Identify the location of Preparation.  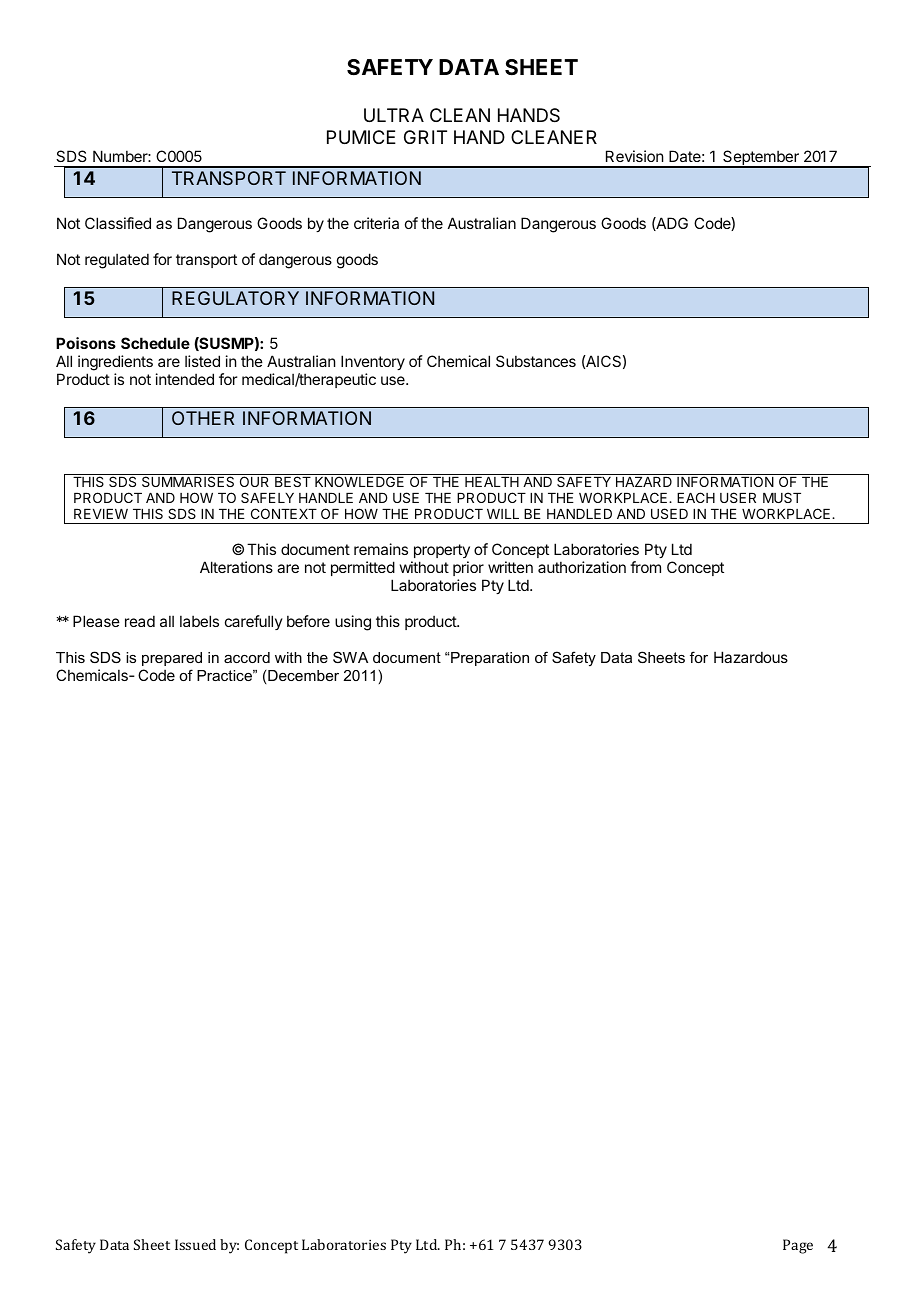
(490, 659).
